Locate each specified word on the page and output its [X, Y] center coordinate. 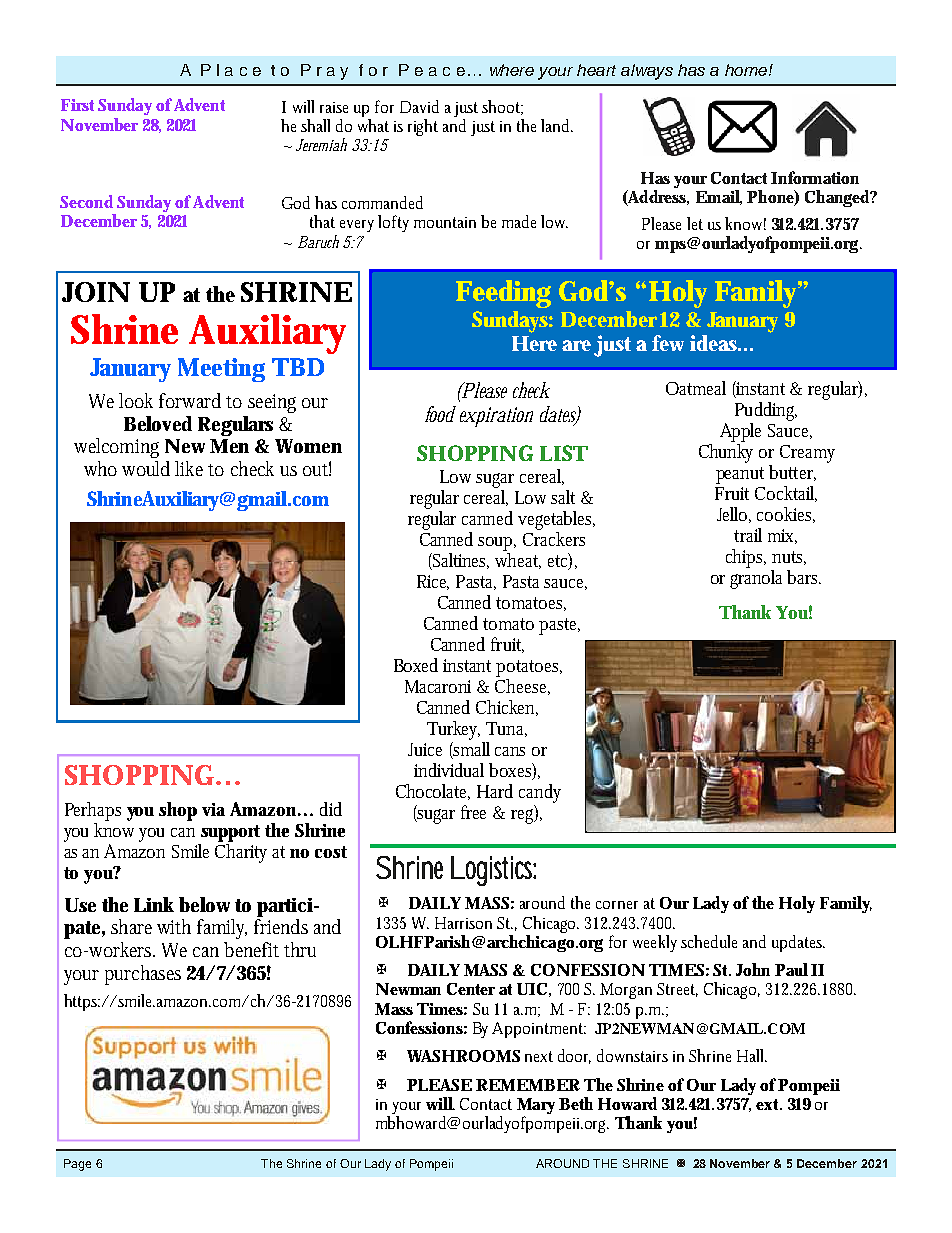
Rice [433, 582]
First [77, 105]
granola [756, 579]
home [747, 70]
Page [77, 1165]
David [419, 106]
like [189, 468]
